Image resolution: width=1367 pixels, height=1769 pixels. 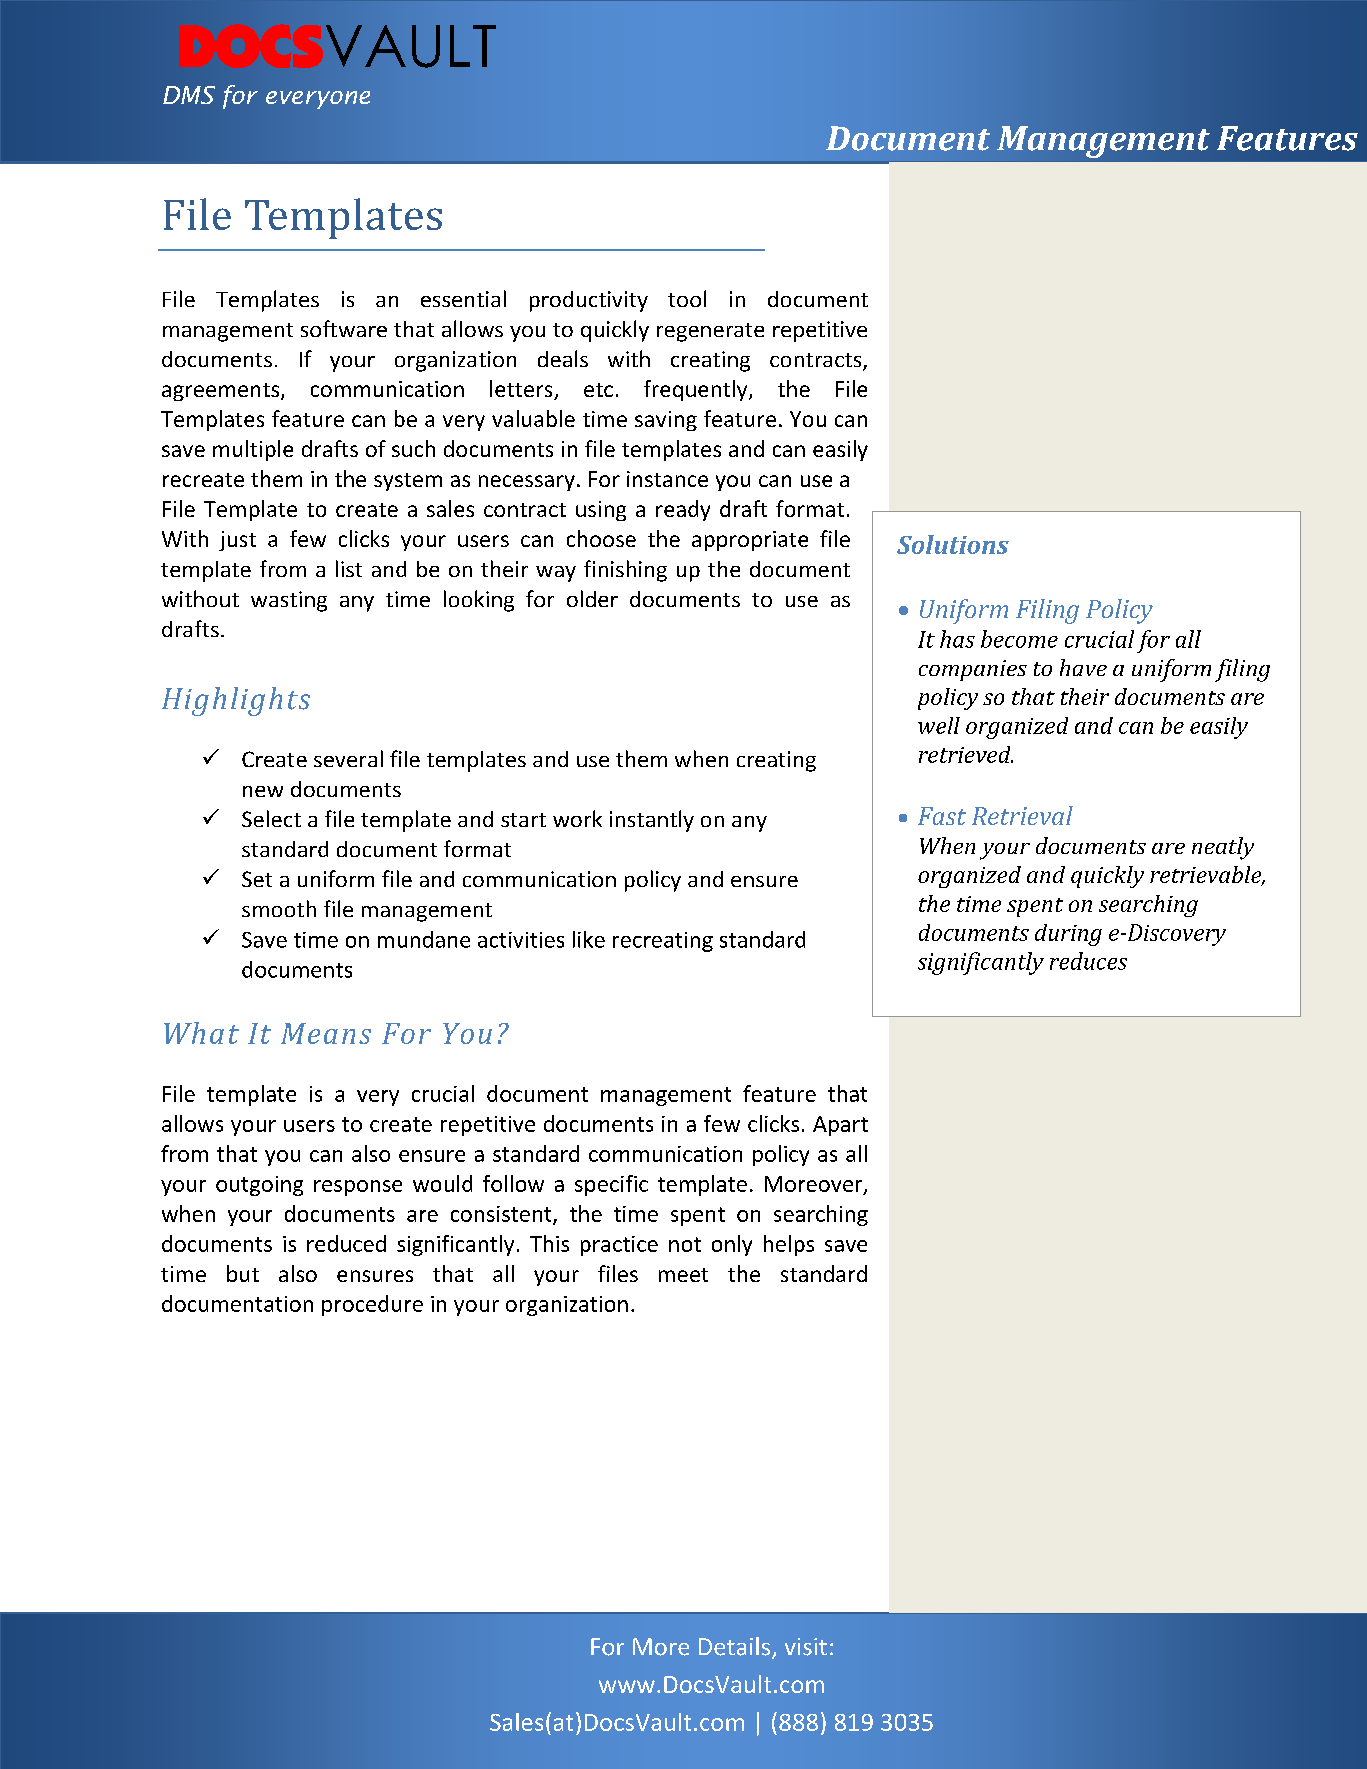 What do you see at coordinates (652, 821) in the screenshot?
I see `instantly` at bounding box center [652, 821].
